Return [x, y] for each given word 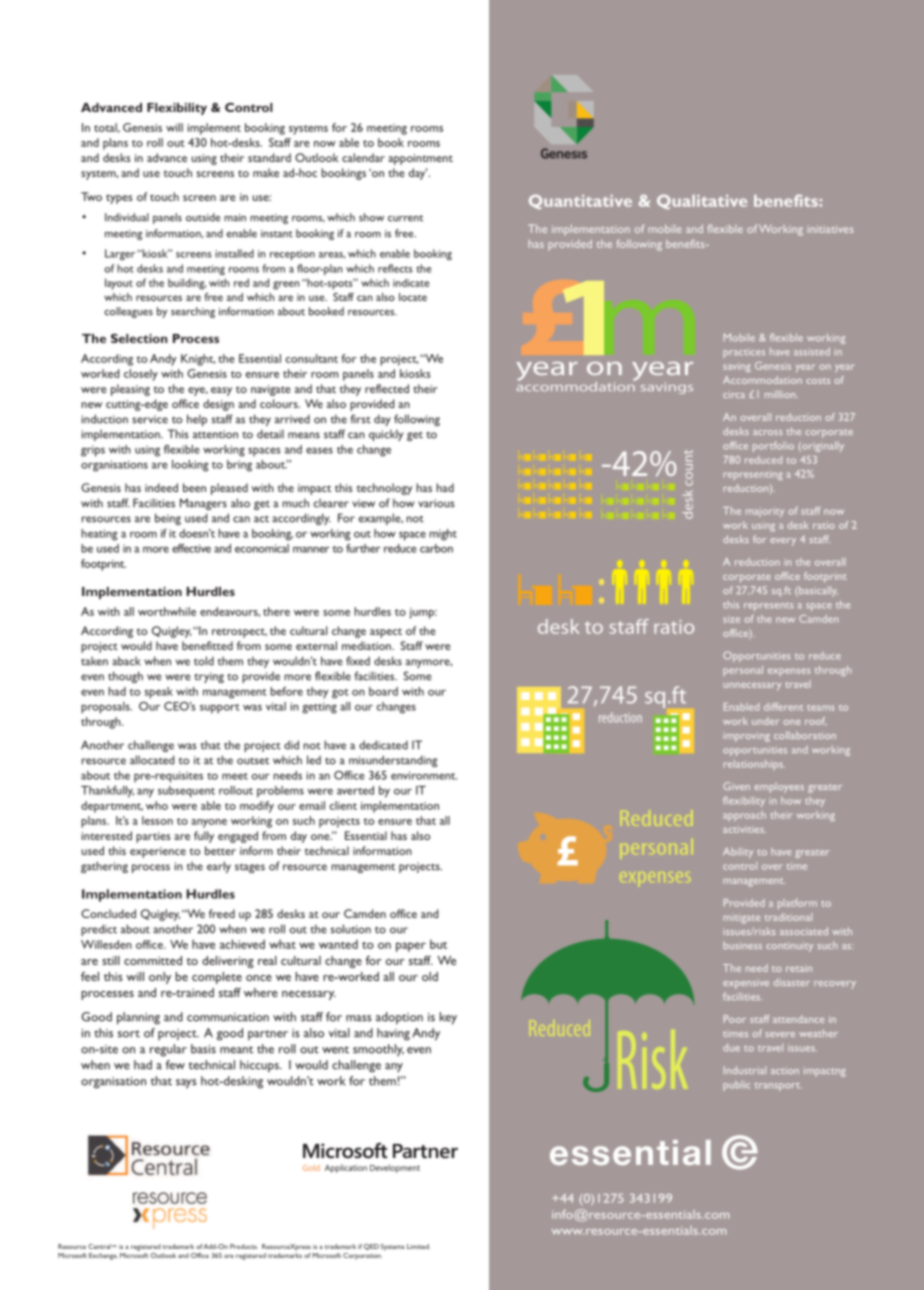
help [197, 420]
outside [203, 217]
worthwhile [167, 611]
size [731, 619]
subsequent [186, 792]
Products [244, 1246]
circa [734, 394]
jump [423, 613]
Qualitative [702, 201]
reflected [387, 388]
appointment [420, 159]
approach [744, 816]
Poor [735, 1019]
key [448, 1018]
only [160, 978]
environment [424, 775]
